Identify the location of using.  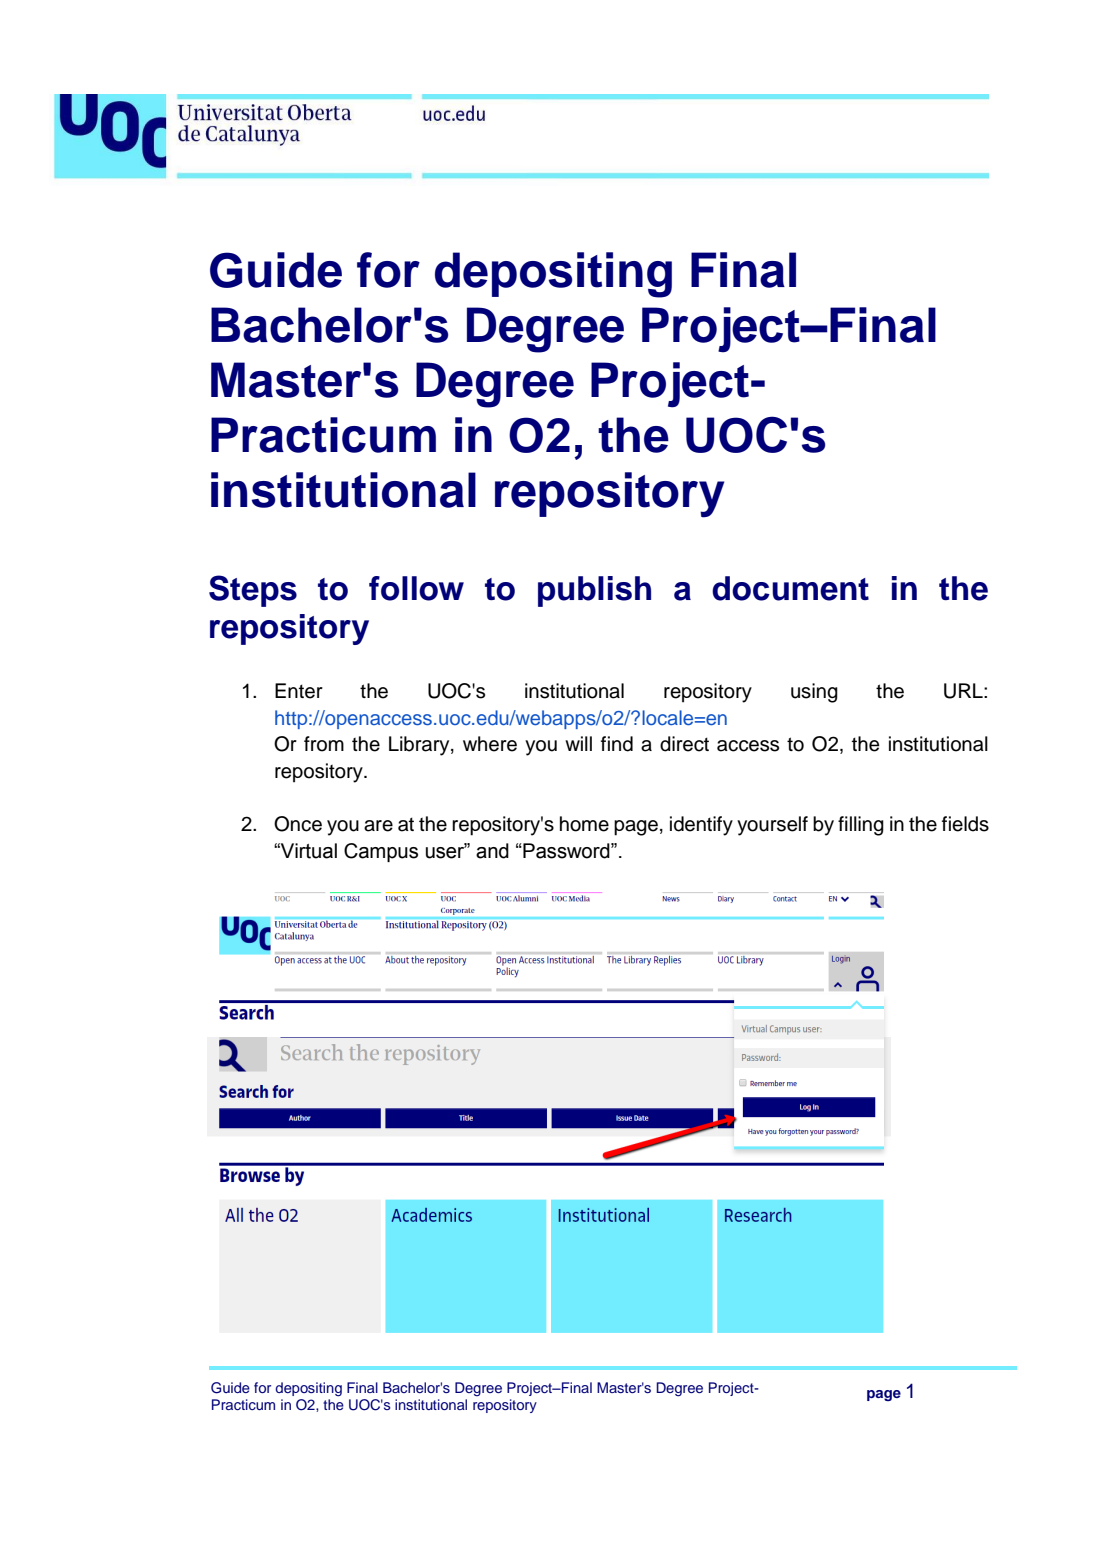
(814, 693).
